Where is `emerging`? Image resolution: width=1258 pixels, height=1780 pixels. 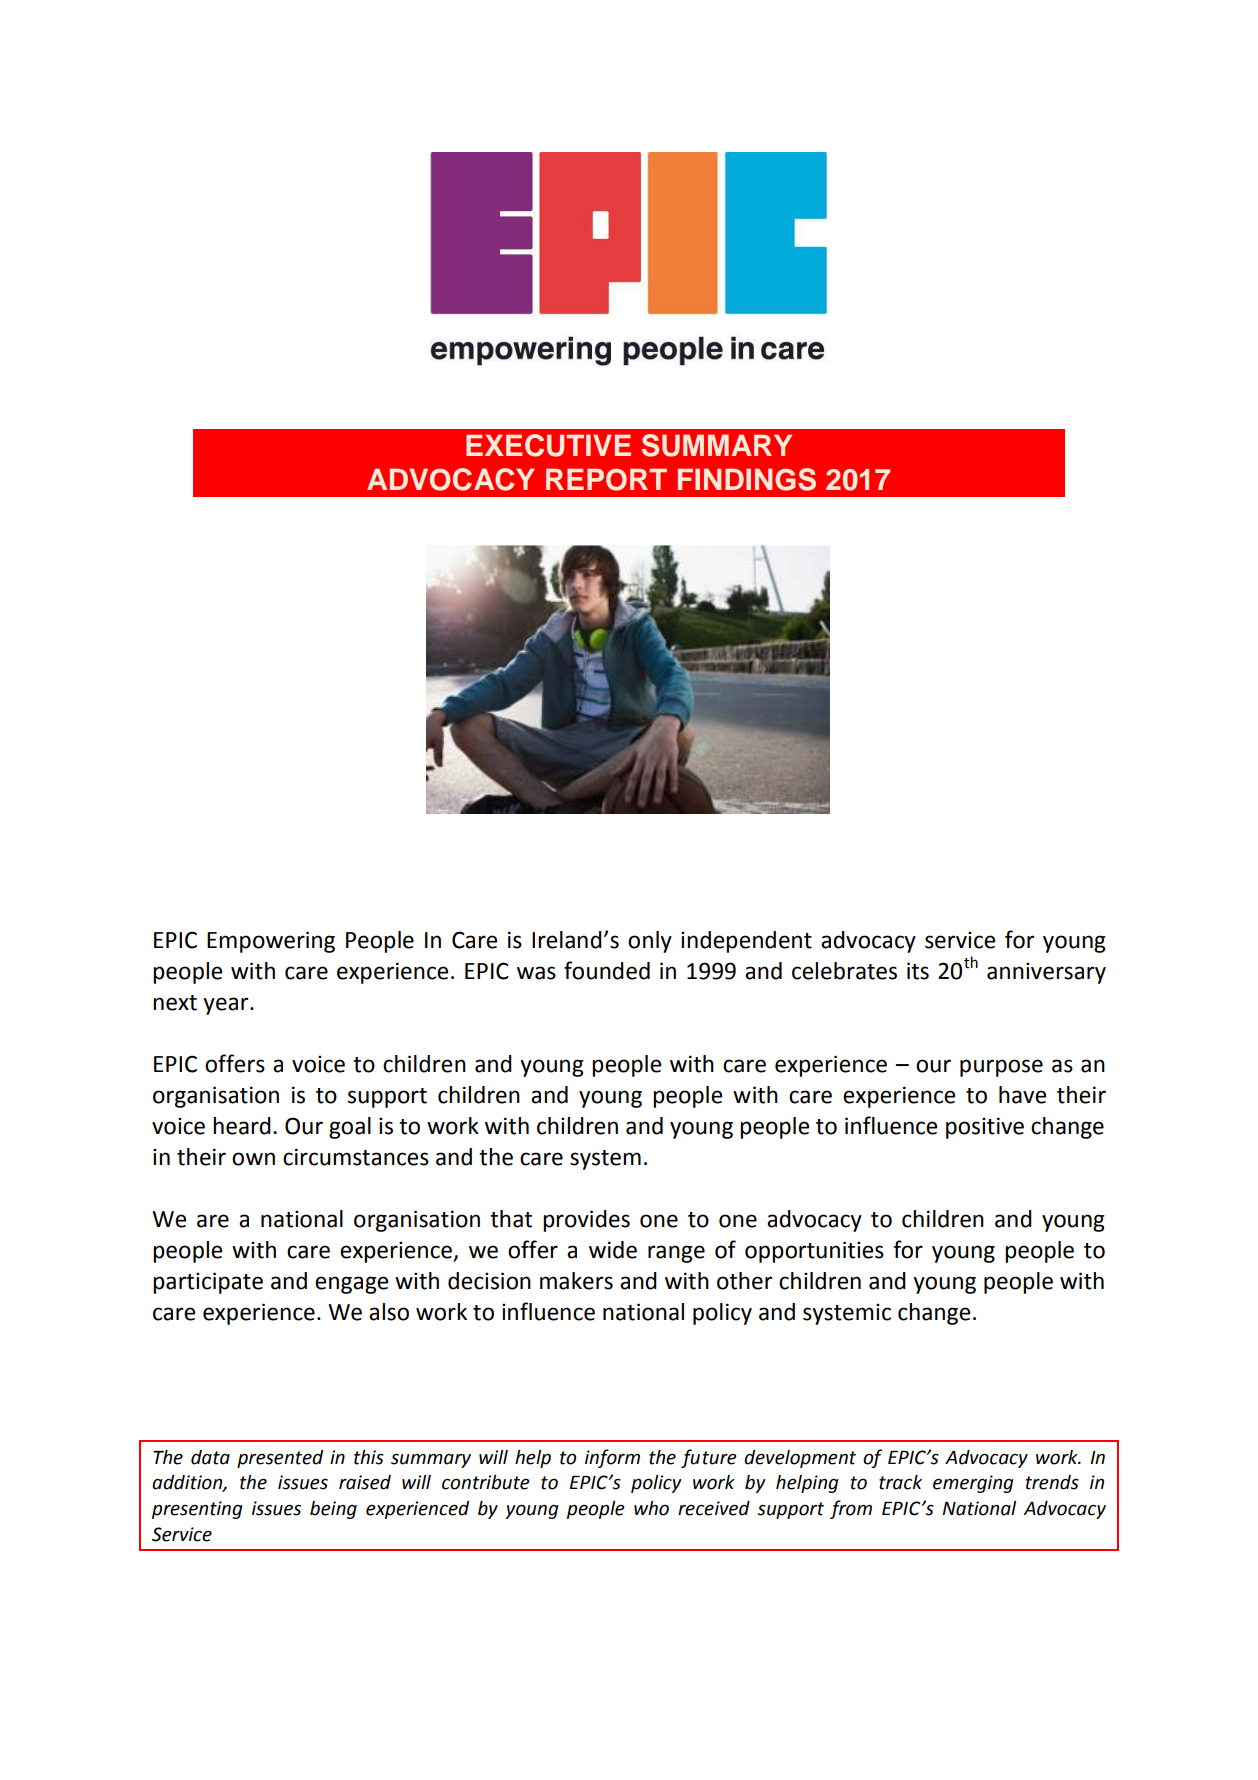 emerging is located at coordinates (973, 1484).
